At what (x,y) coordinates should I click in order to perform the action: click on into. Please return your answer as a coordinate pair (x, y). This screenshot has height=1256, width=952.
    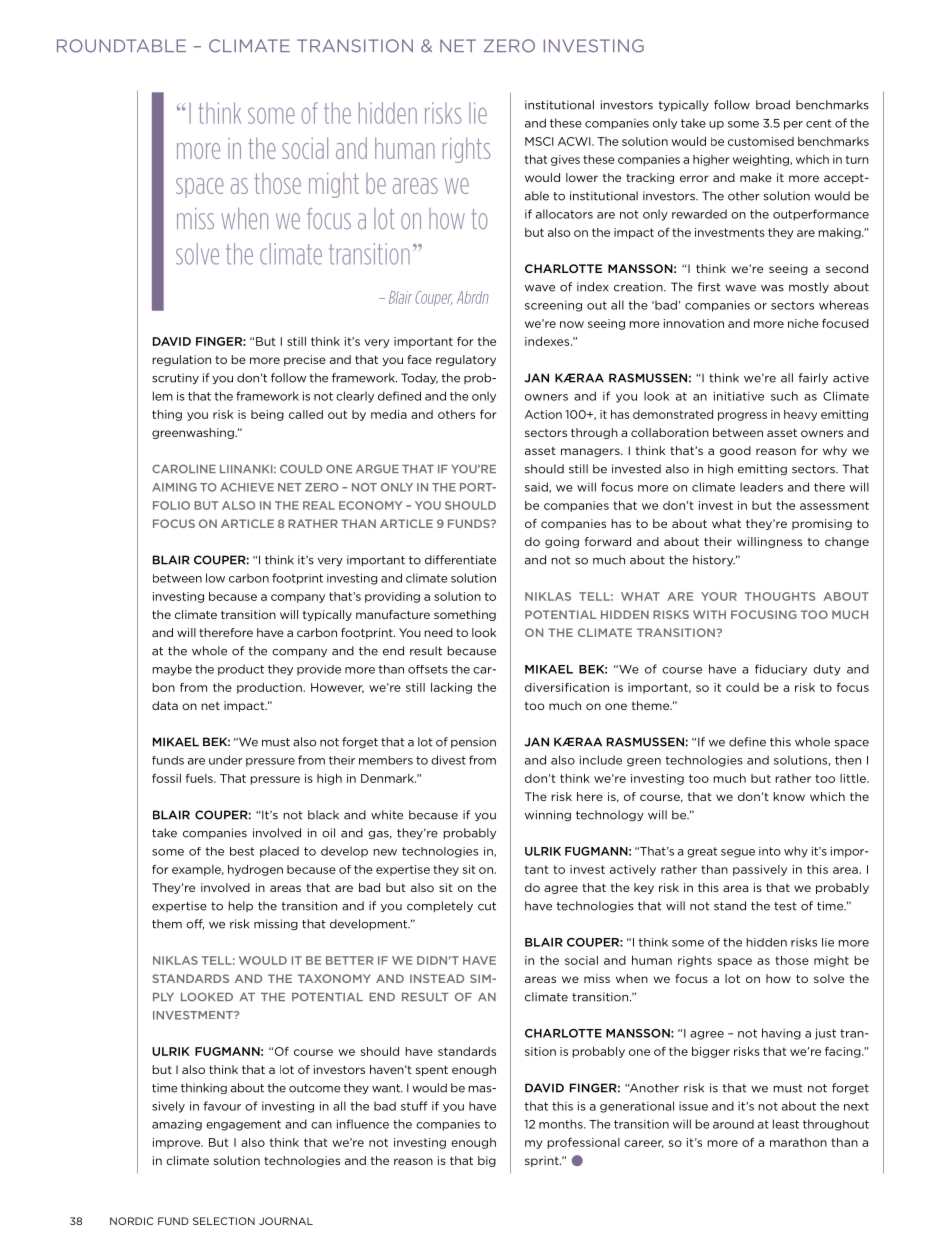
    Looking at the image, I should click on (770, 851).
